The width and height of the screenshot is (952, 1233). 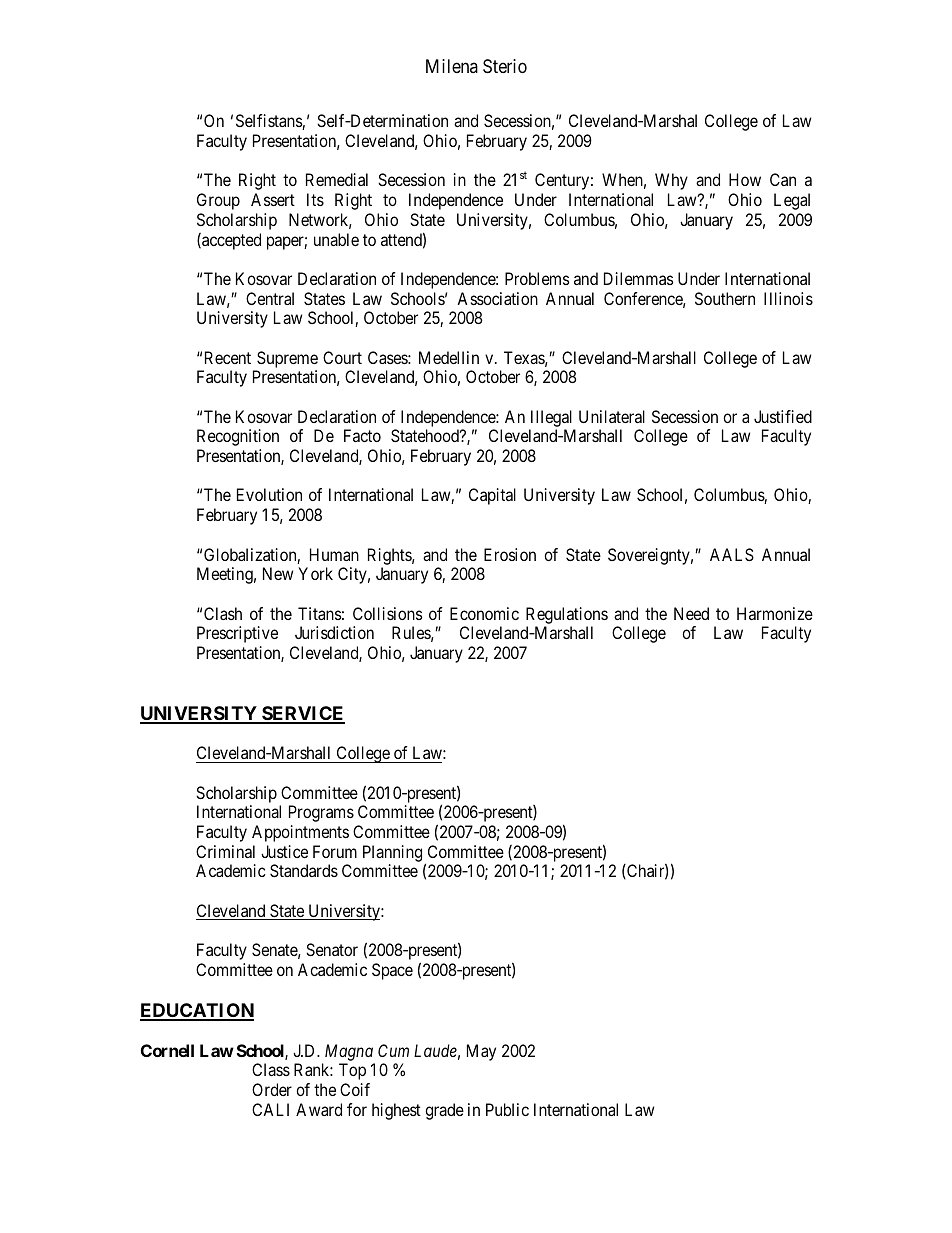 What do you see at coordinates (272, 1089) in the screenshot?
I see `Order` at bounding box center [272, 1089].
